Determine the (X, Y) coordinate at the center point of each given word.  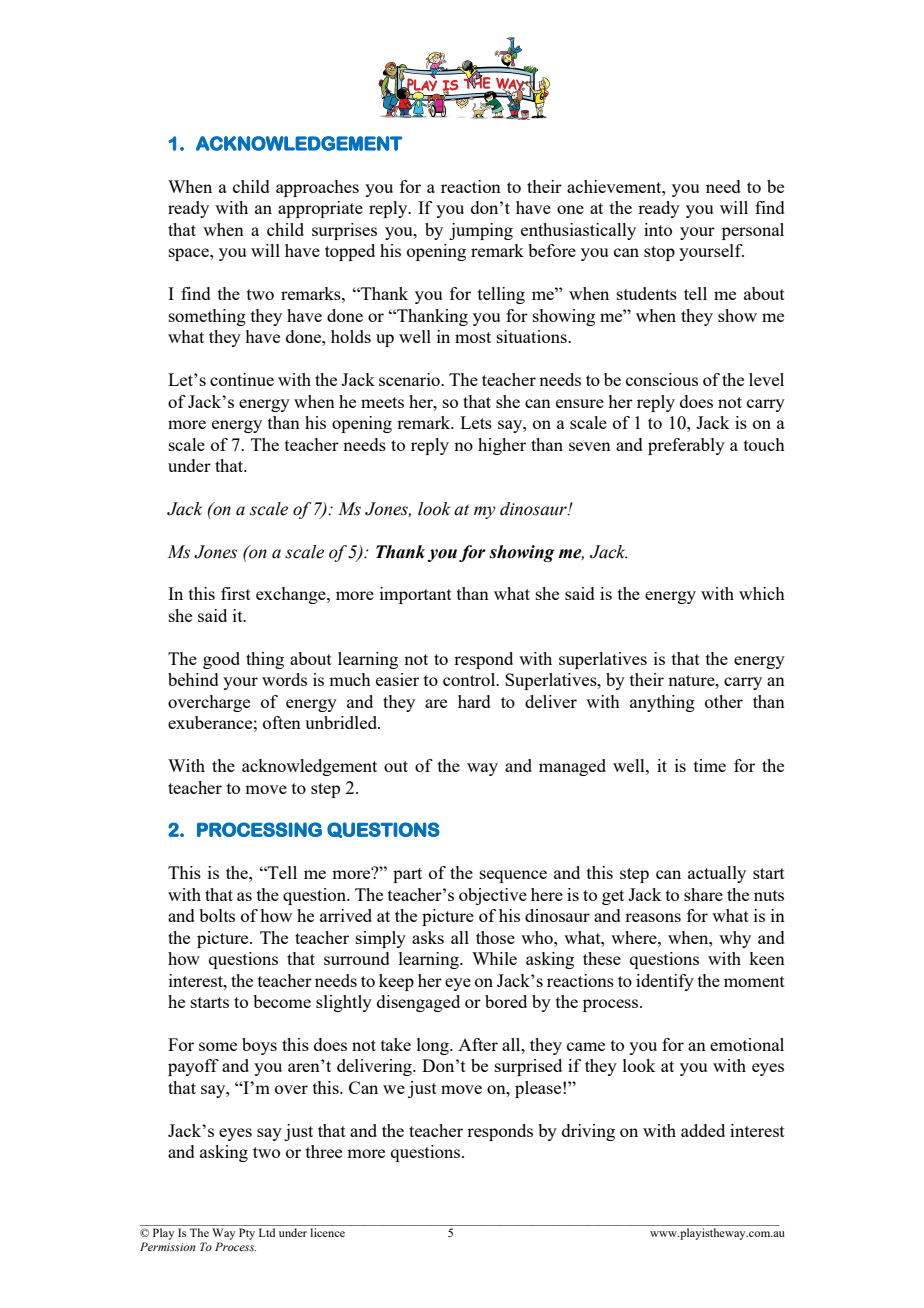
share (703, 894)
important (416, 595)
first (236, 593)
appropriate (320, 209)
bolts (217, 915)
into (658, 229)
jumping (481, 231)
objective (493, 896)
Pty (247, 1234)
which (762, 593)
